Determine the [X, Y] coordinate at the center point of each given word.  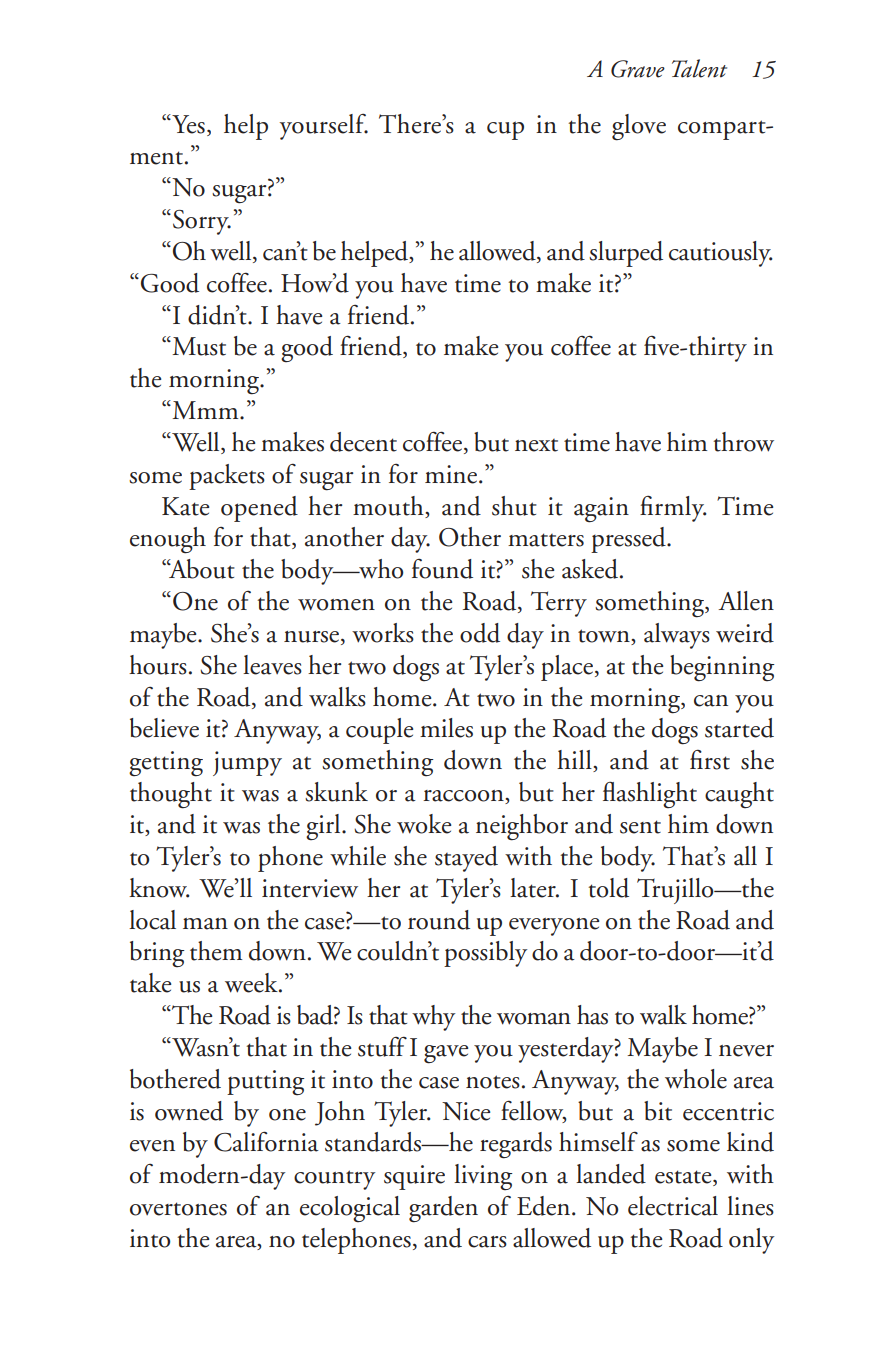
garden [443, 1209]
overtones [178, 1209]
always [677, 636]
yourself [324, 127]
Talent [699, 68]
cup [505, 130]
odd [480, 633]
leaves [272, 665]
